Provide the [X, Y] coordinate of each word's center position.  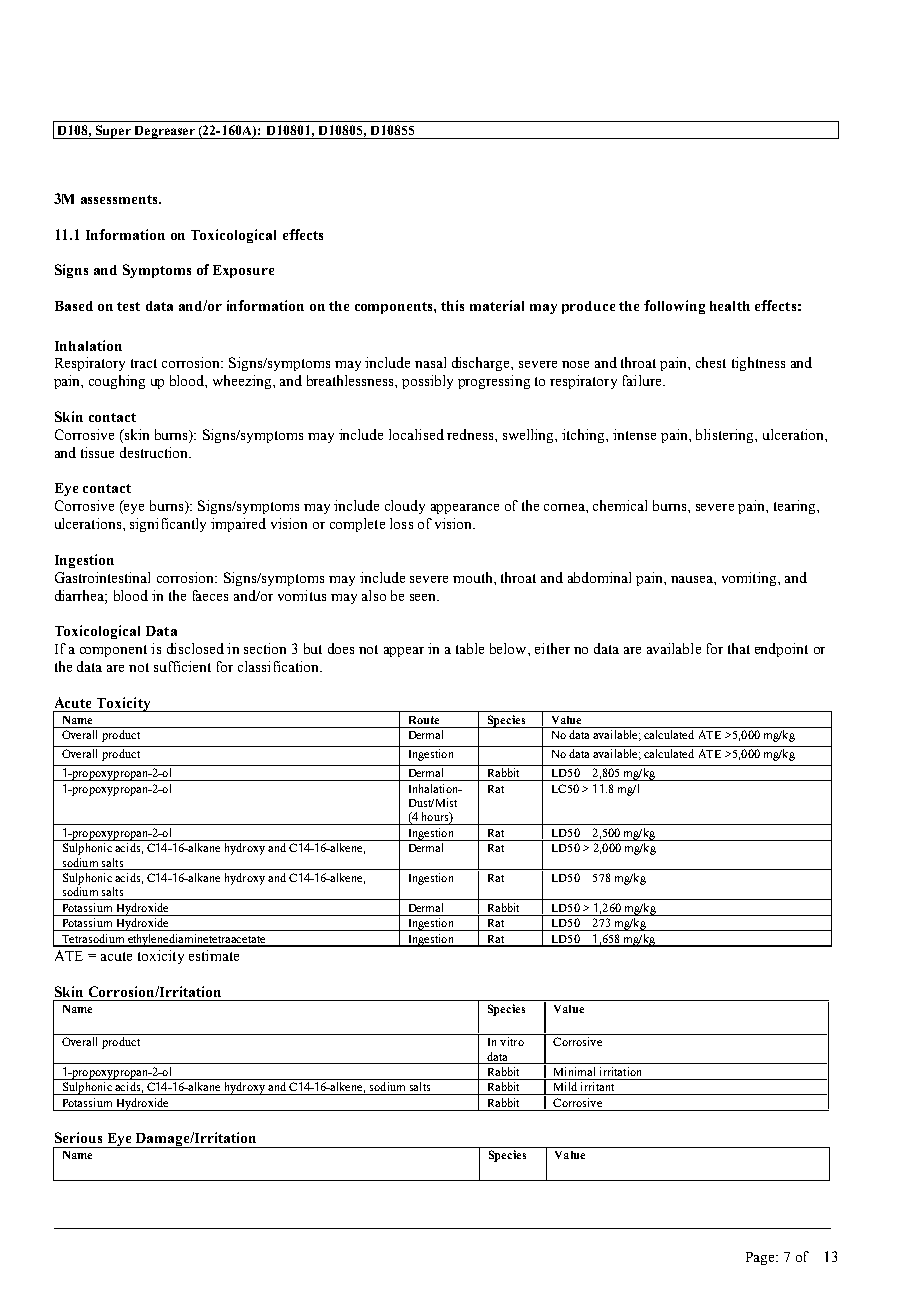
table [470, 648]
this [452, 305]
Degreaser [164, 132]
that [739, 648]
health [730, 306]
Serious [78, 1137]
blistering [726, 436]
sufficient [182, 666]
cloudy [405, 507]
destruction [155, 452]
